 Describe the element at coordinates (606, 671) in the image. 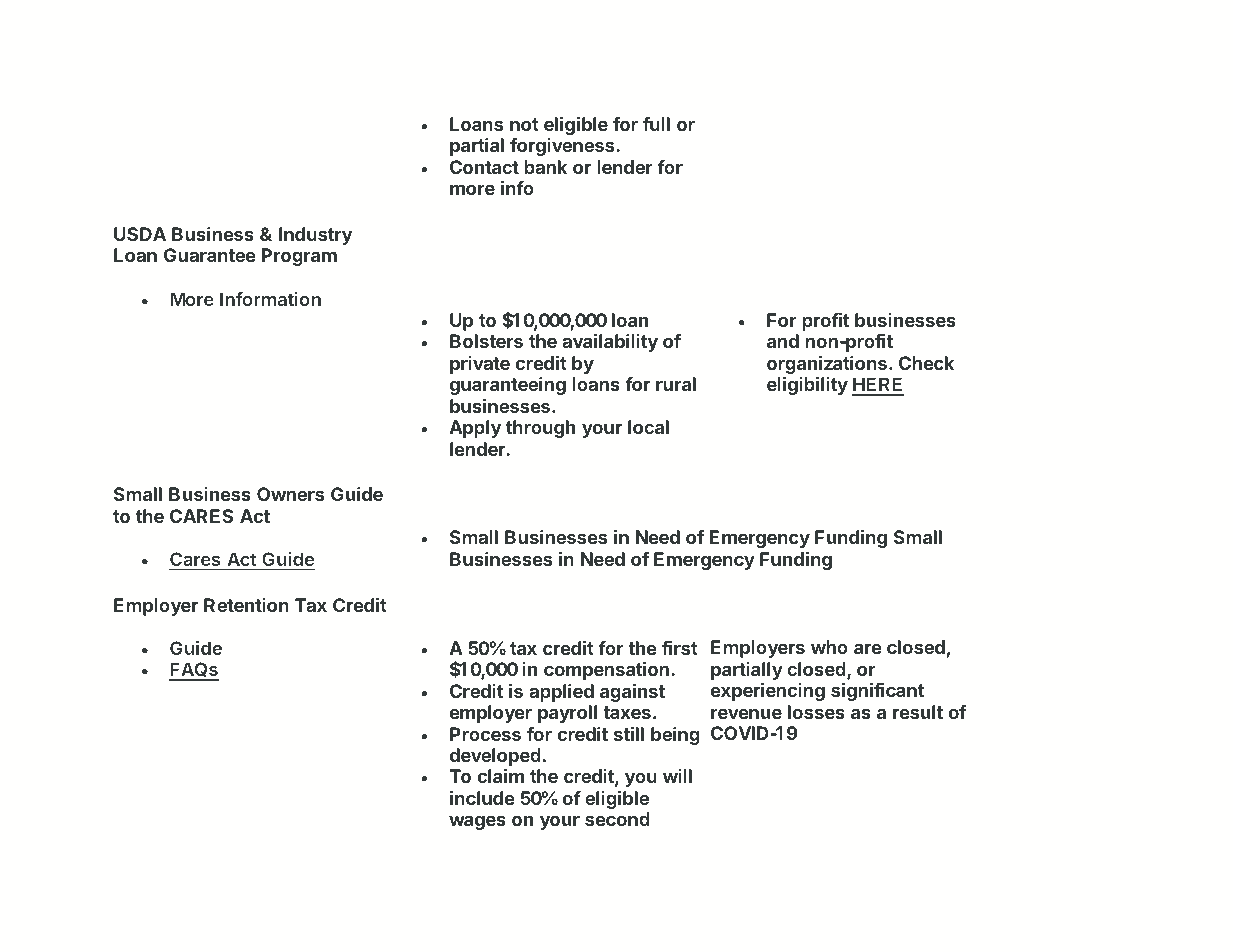

I see `compensation` at that location.
